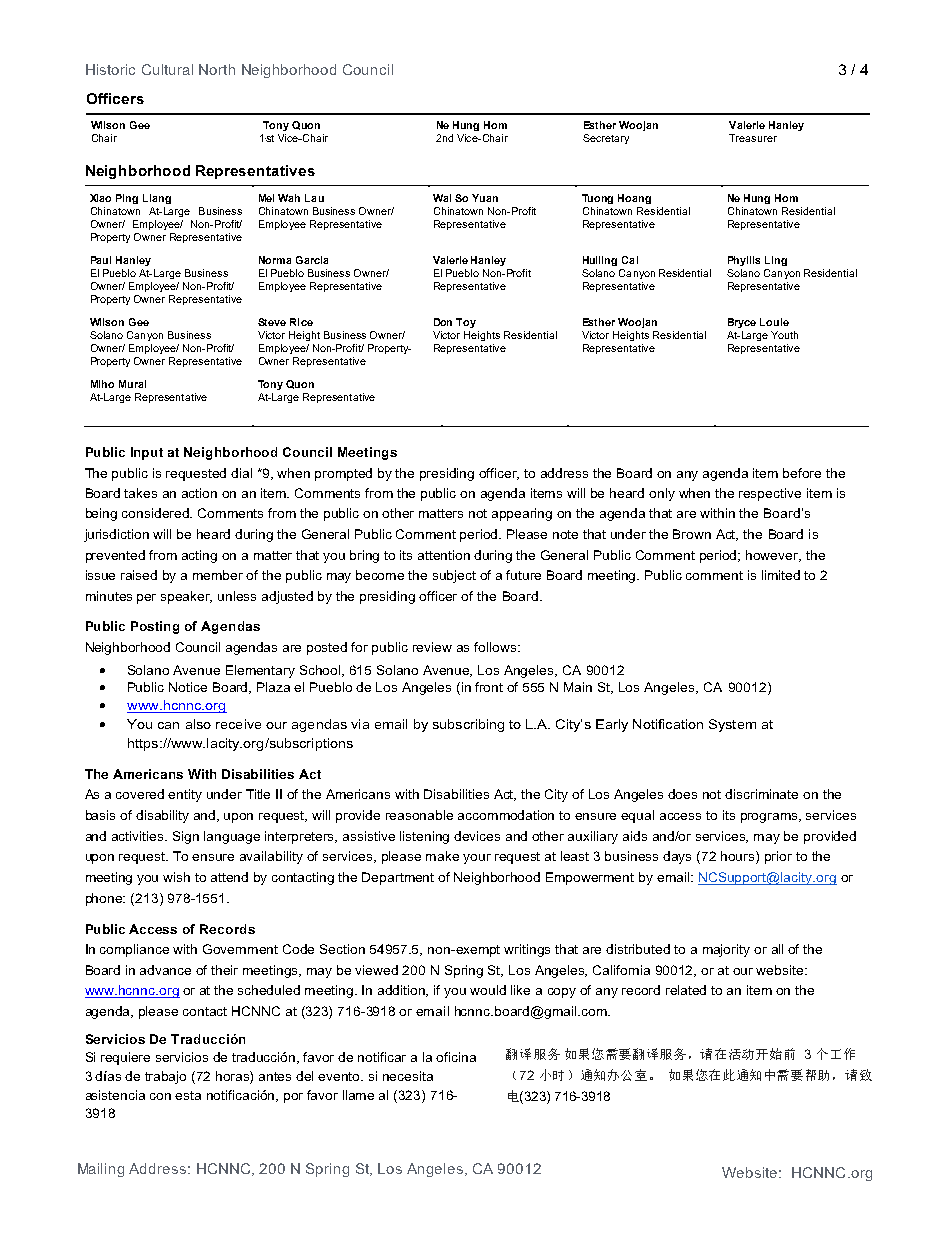 This screenshot has width=952, height=1233. Describe the element at coordinates (488, 990) in the screenshot. I see `would` at that location.
